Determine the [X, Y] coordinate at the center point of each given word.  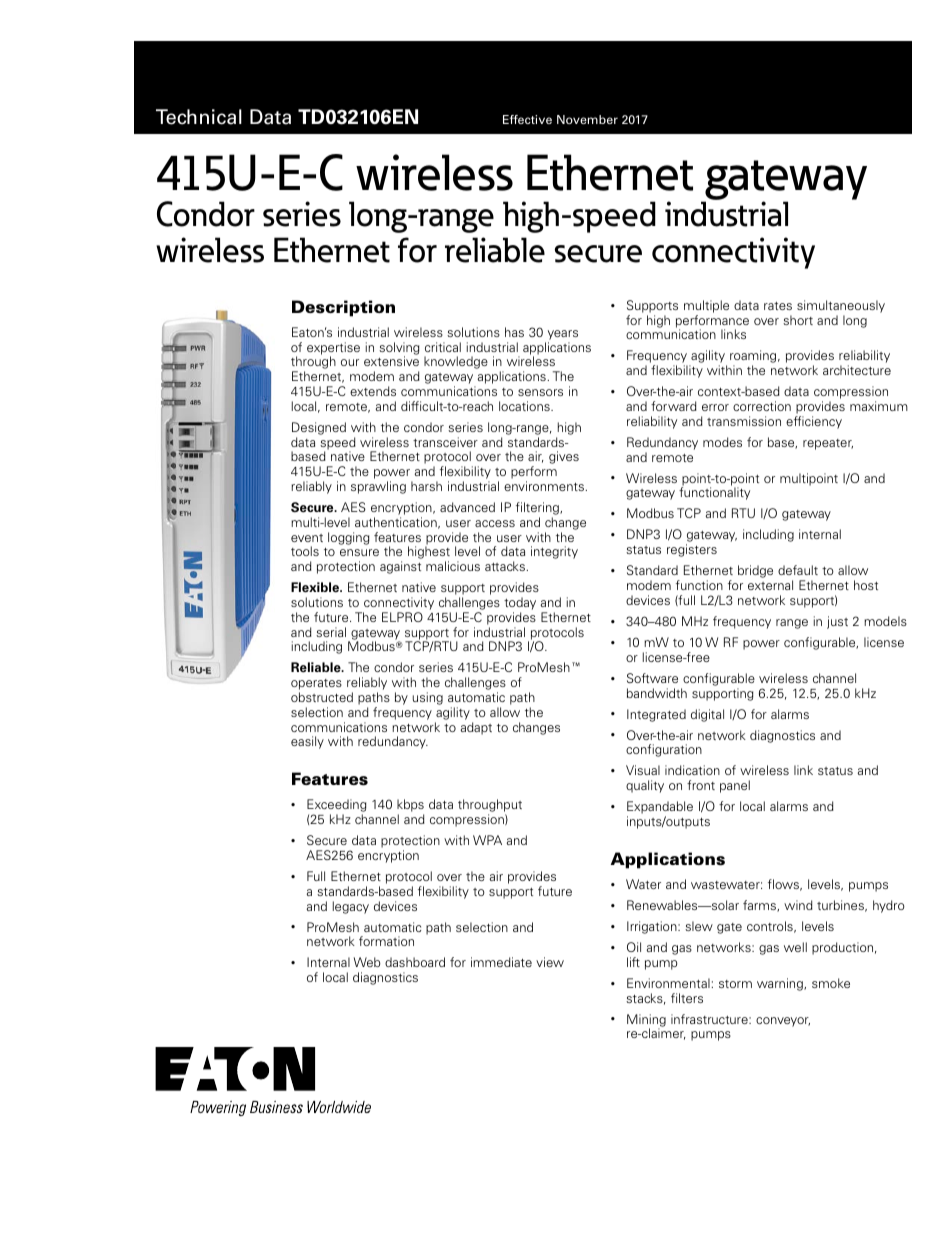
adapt [476, 728]
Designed [319, 428]
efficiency [814, 422]
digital [707, 715]
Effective [527, 119]
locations [525, 406]
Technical [199, 117]
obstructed [322, 697]
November [587, 119]
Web [367, 962]
